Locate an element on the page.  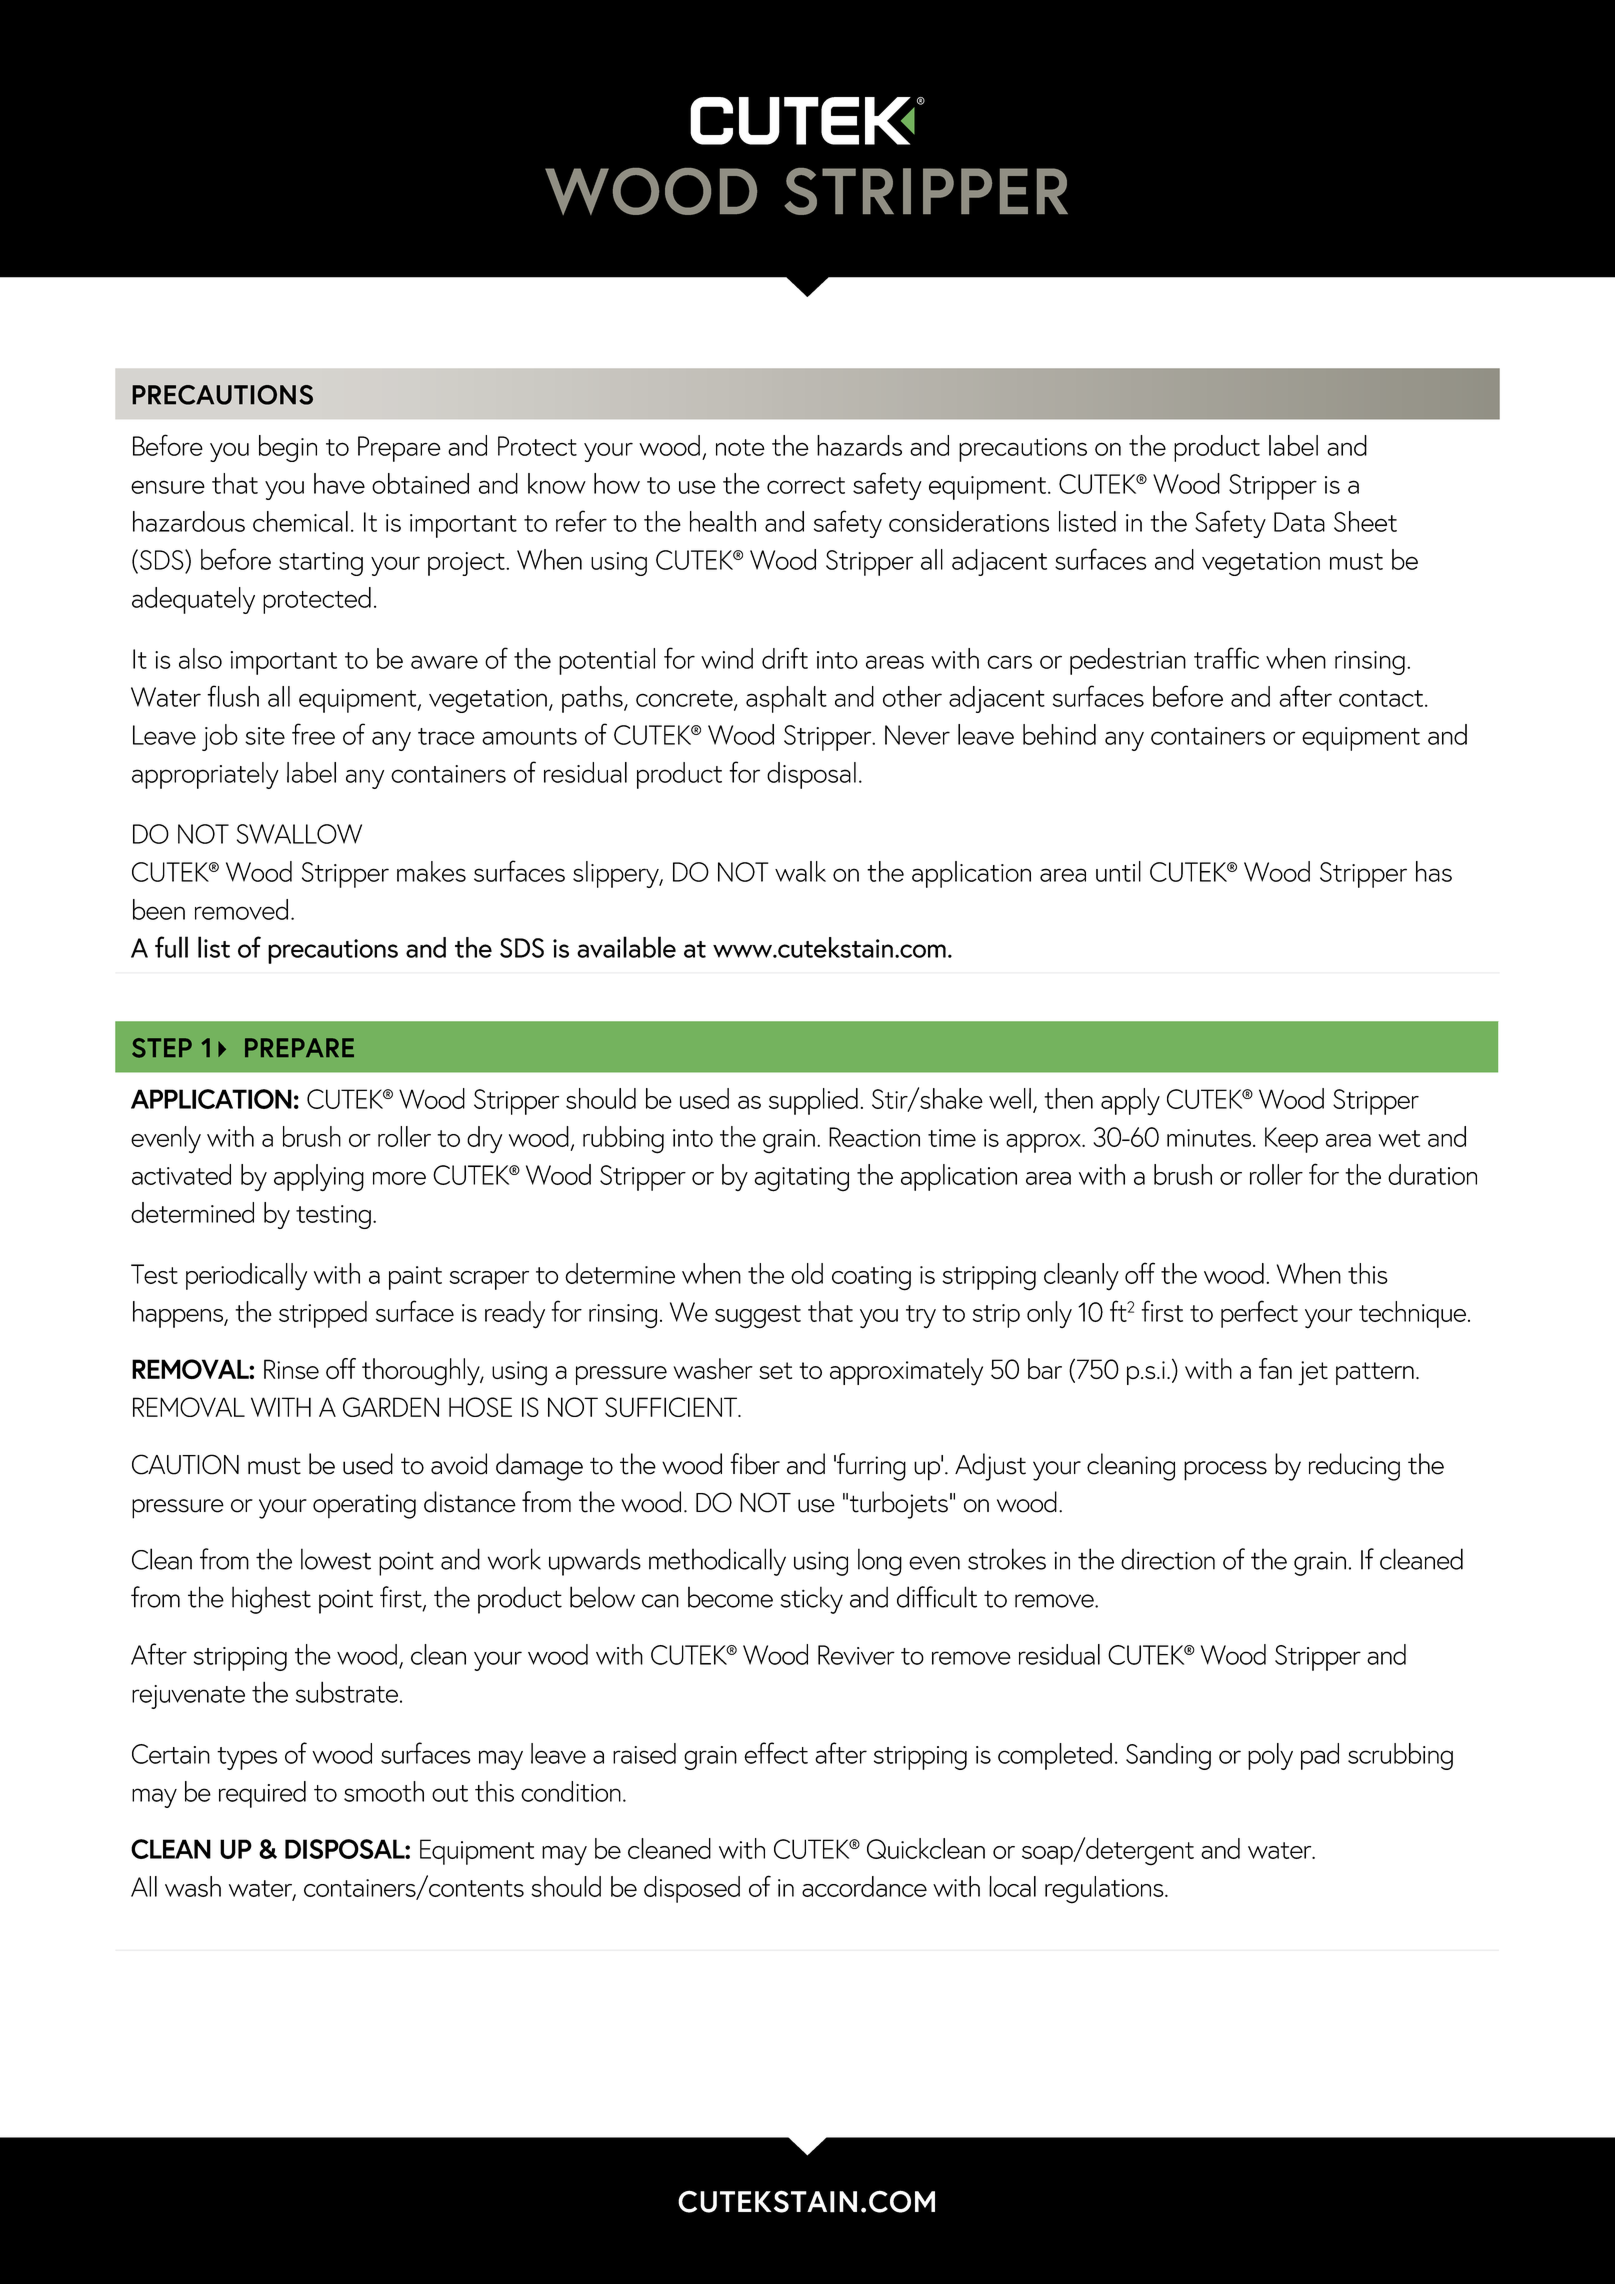
more is located at coordinates (399, 1178).
